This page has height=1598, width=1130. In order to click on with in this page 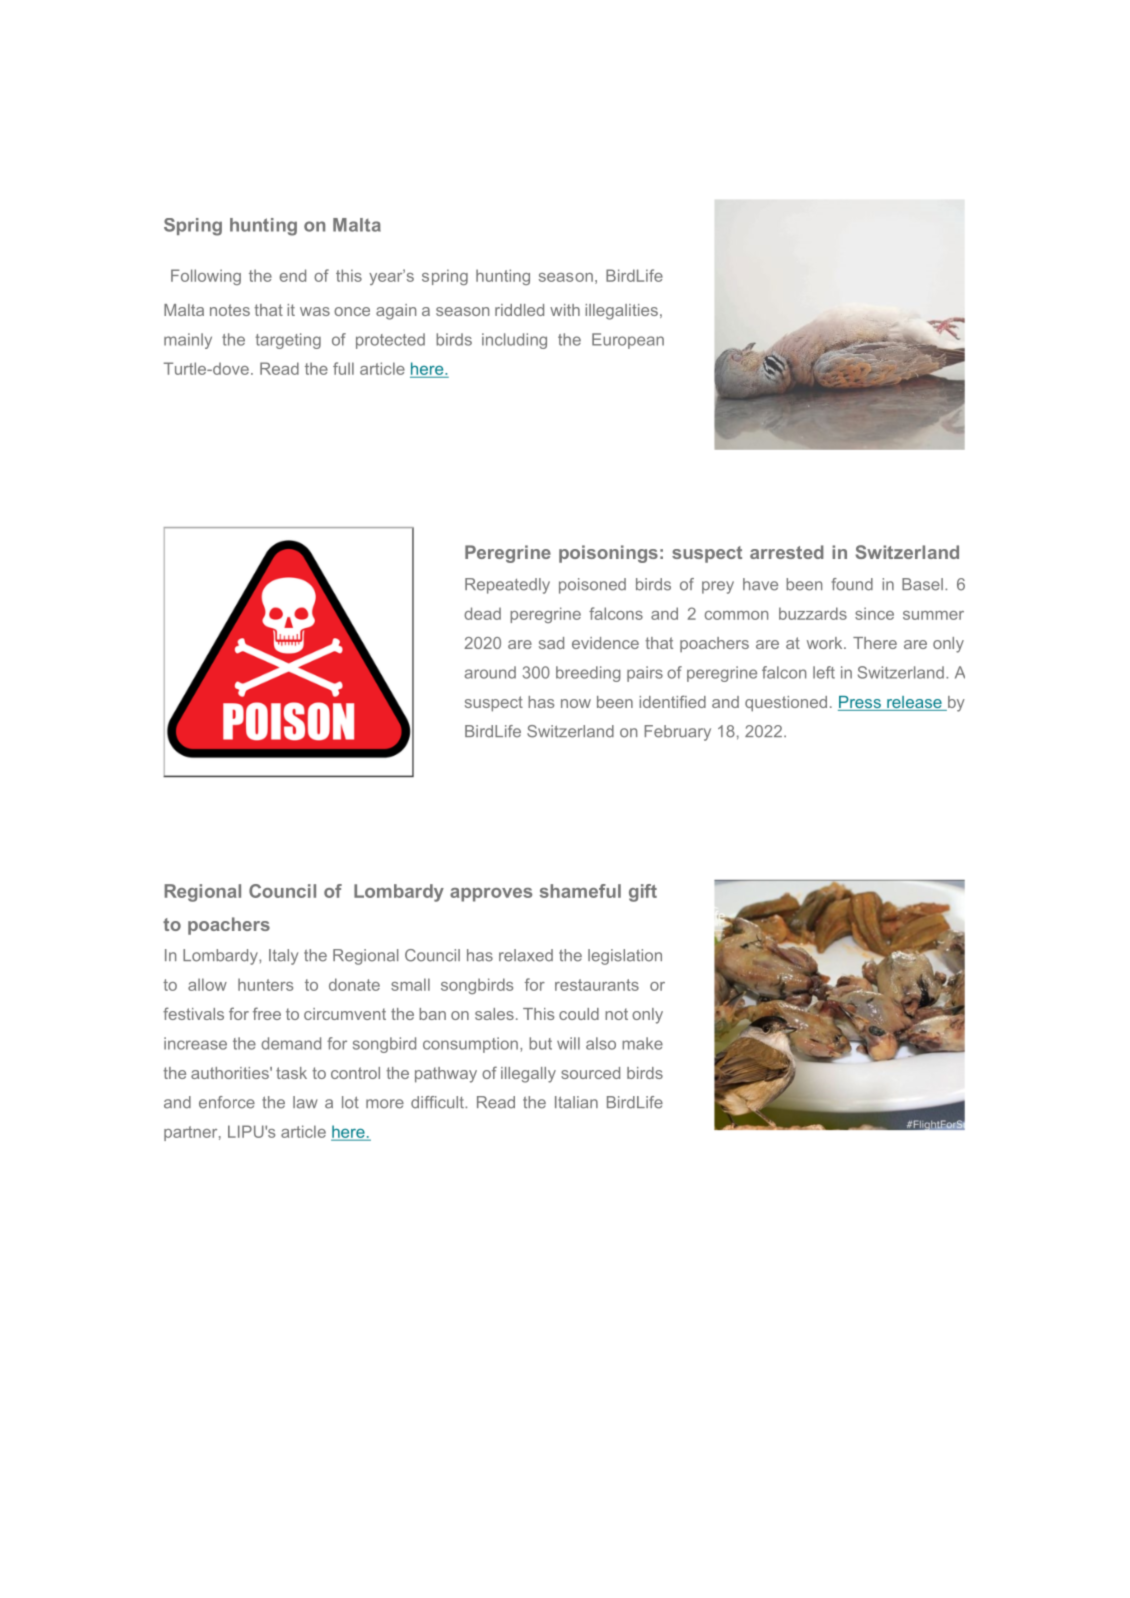, I will do `click(565, 310)`.
